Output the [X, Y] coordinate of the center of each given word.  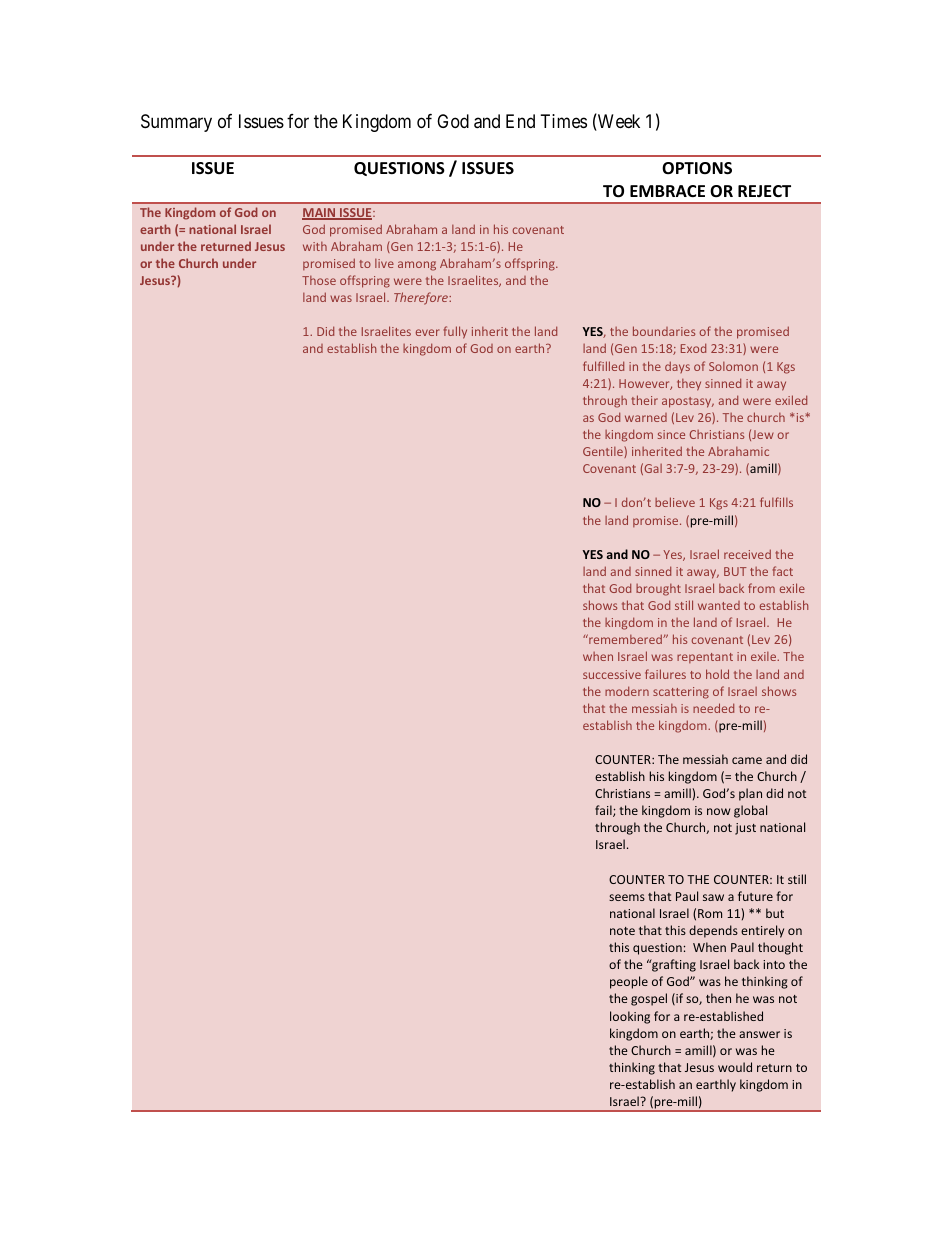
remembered [625, 639]
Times [564, 121]
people [629, 982]
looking [630, 1017]
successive [612, 674]
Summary [176, 123]
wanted [719, 605]
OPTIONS [697, 168]
